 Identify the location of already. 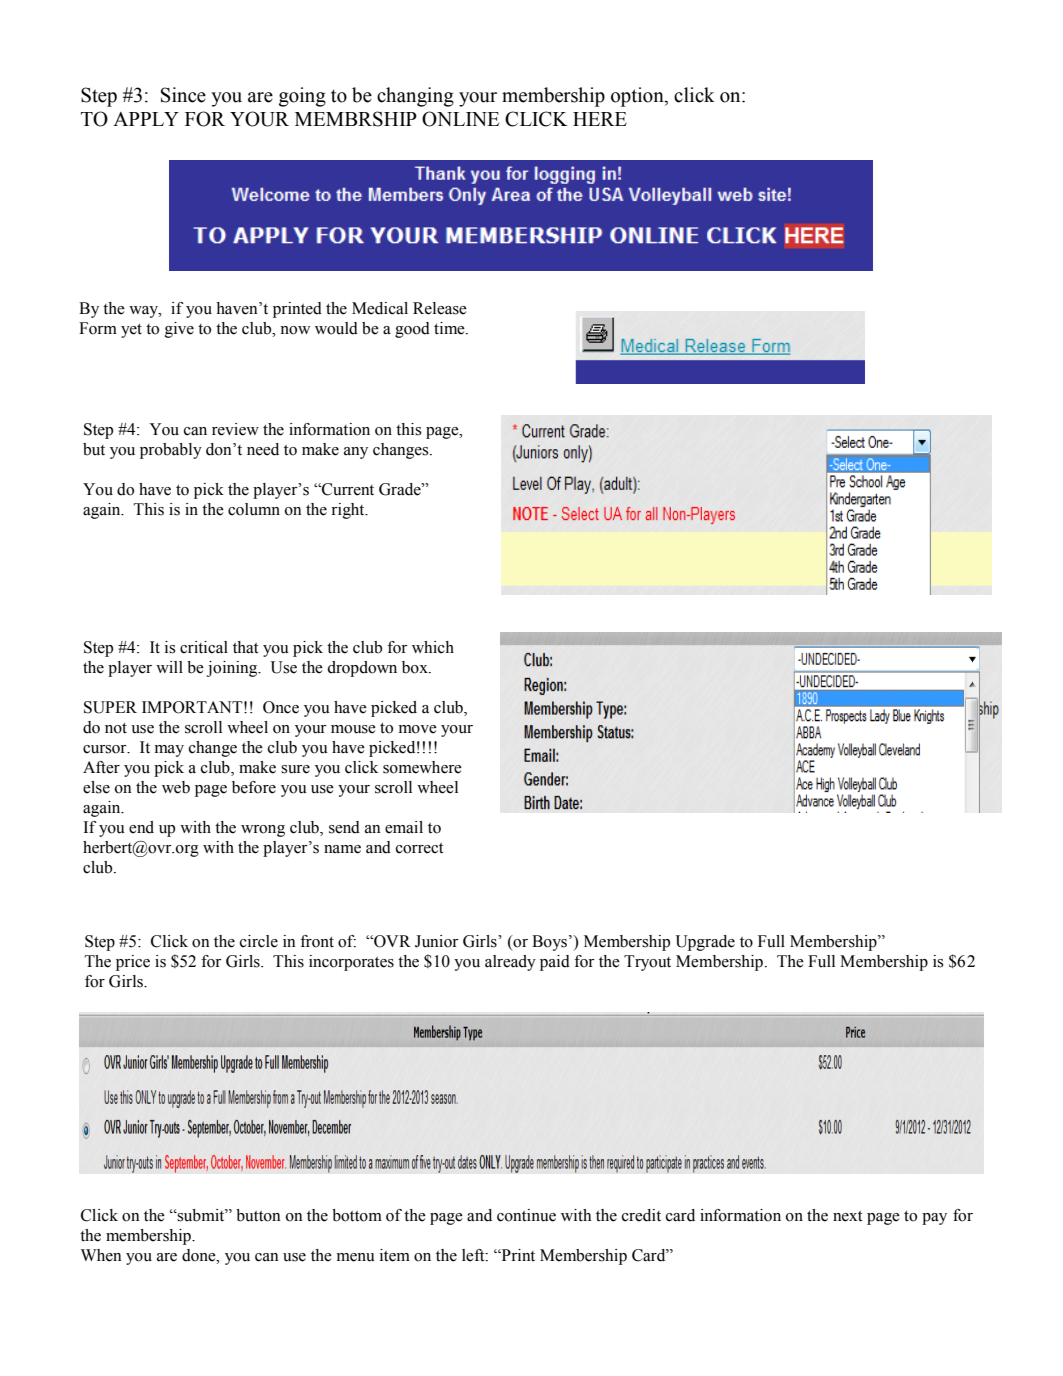
(510, 963).
